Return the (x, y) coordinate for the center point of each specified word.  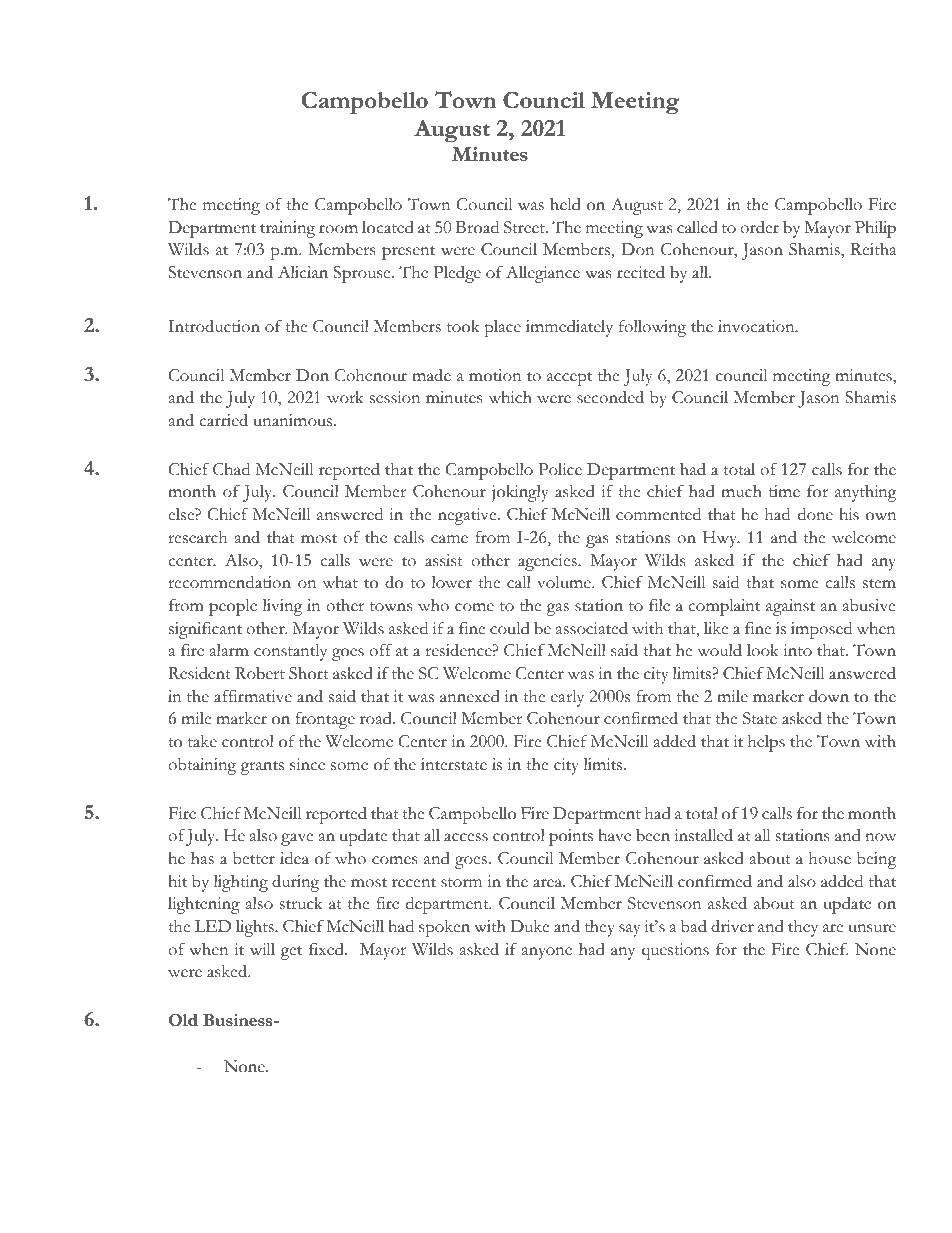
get (291, 953)
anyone (547, 953)
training (287, 229)
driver (732, 926)
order (759, 227)
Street (525, 227)
